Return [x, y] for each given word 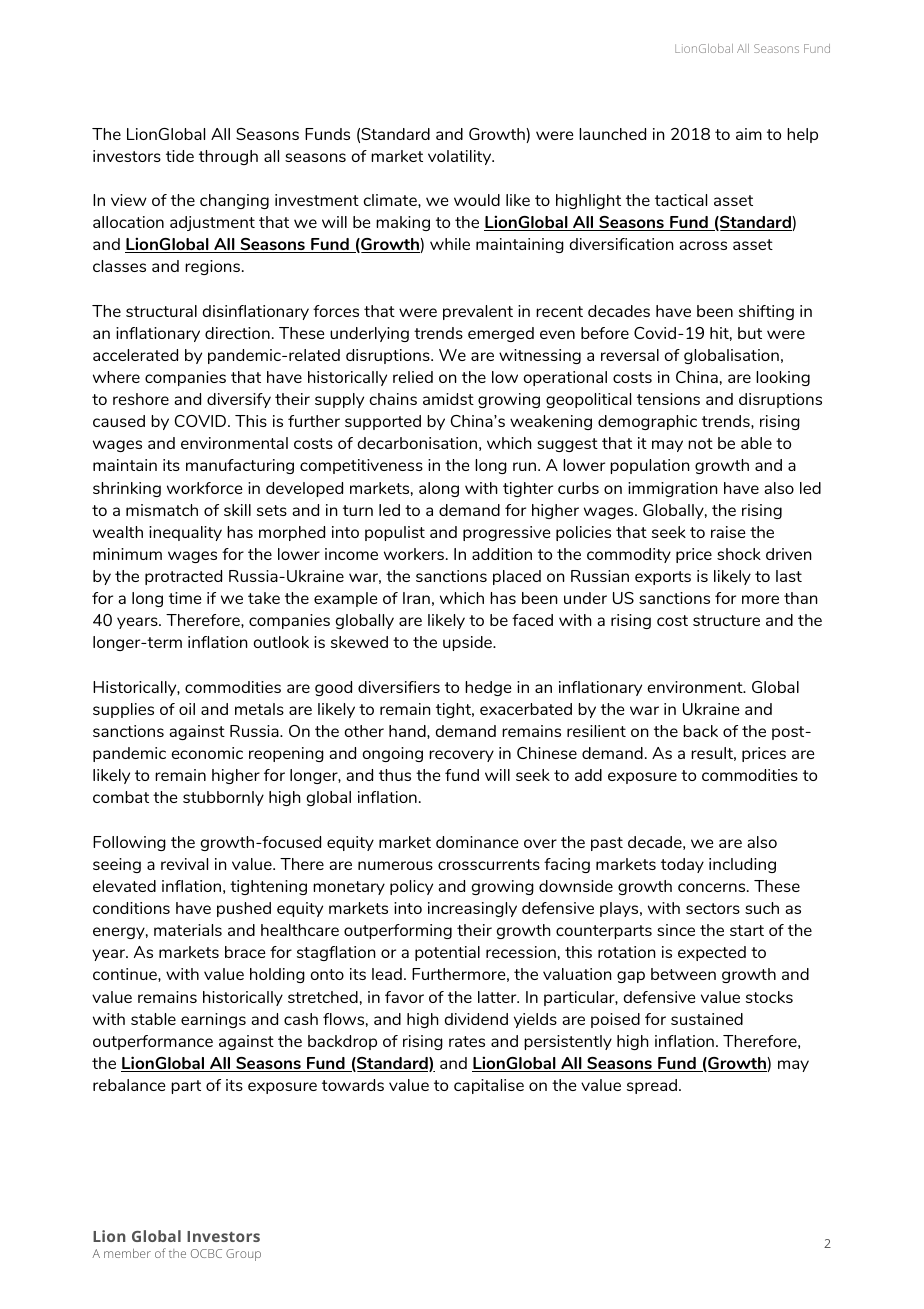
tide [180, 156]
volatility [461, 157]
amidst [448, 399]
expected [712, 953]
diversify [239, 400]
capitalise [489, 1086]
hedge [488, 688]
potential [447, 953]
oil [187, 709]
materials [188, 930]
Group [243, 1255]
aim [749, 134]
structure [726, 620]
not [700, 443]
